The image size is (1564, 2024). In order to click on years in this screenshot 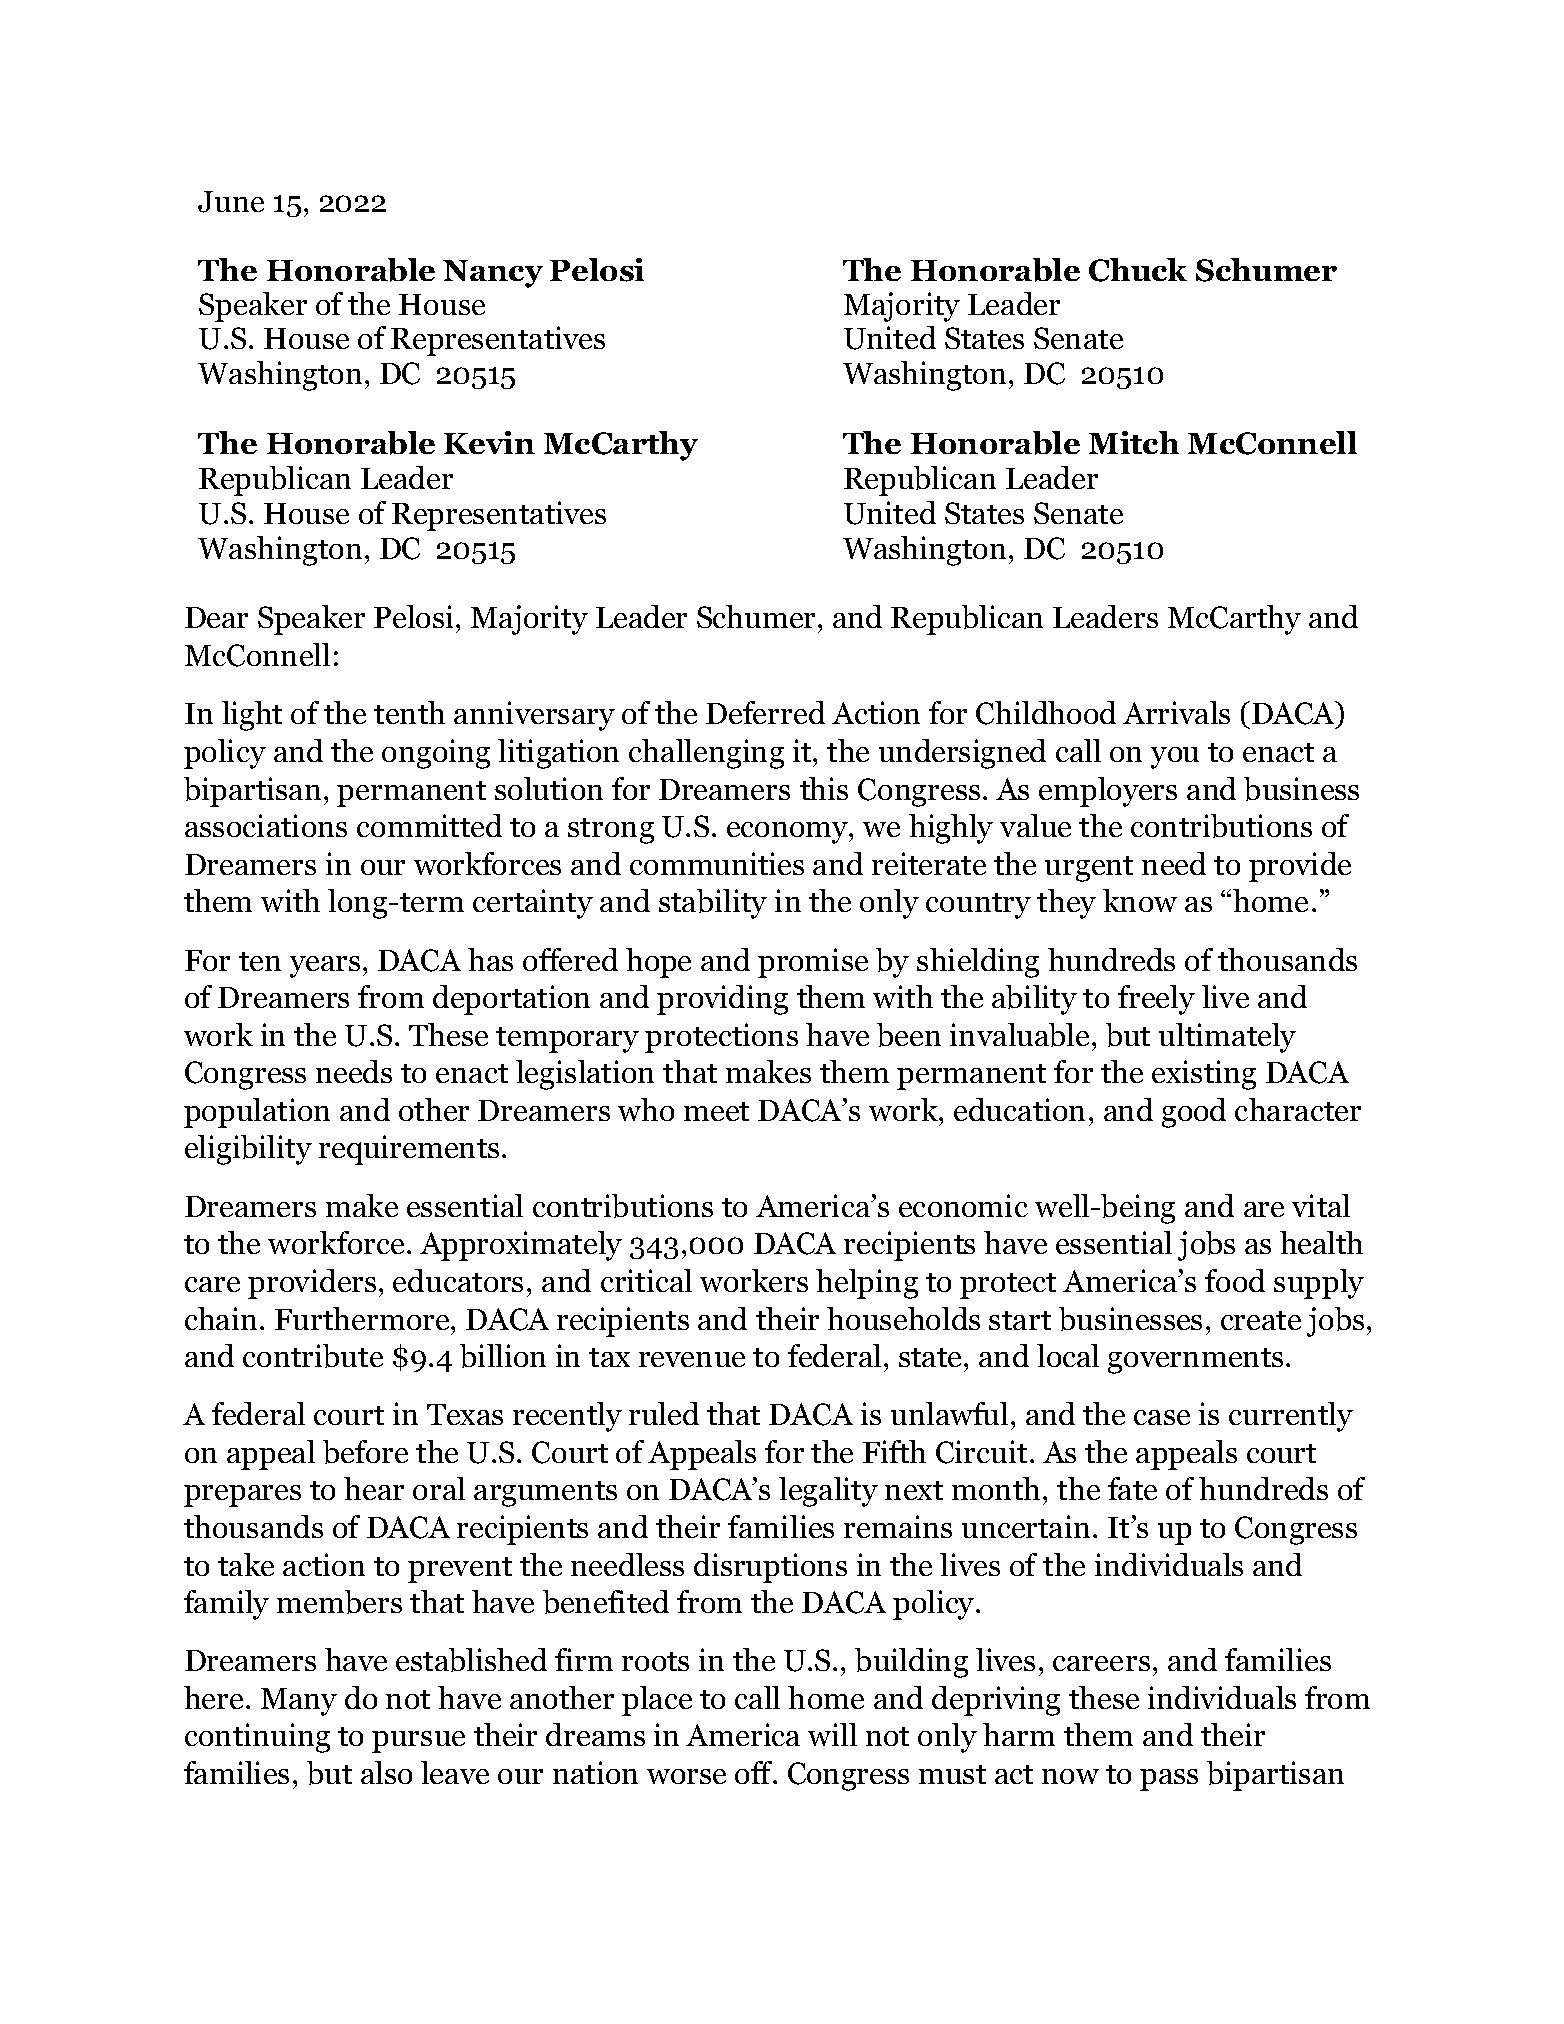, I will do `click(325, 967)`.
